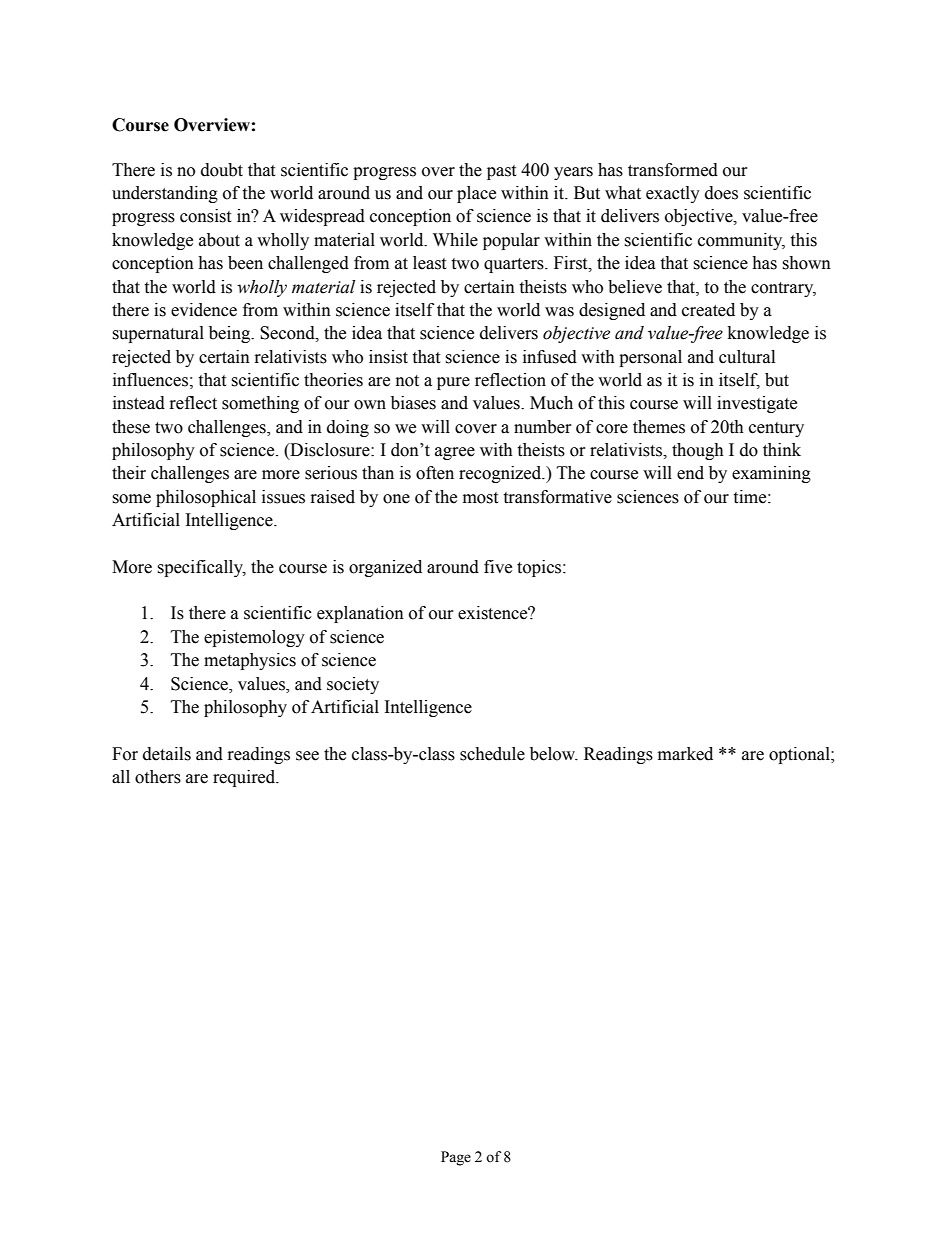  I want to click on agree, so click(455, 453).
